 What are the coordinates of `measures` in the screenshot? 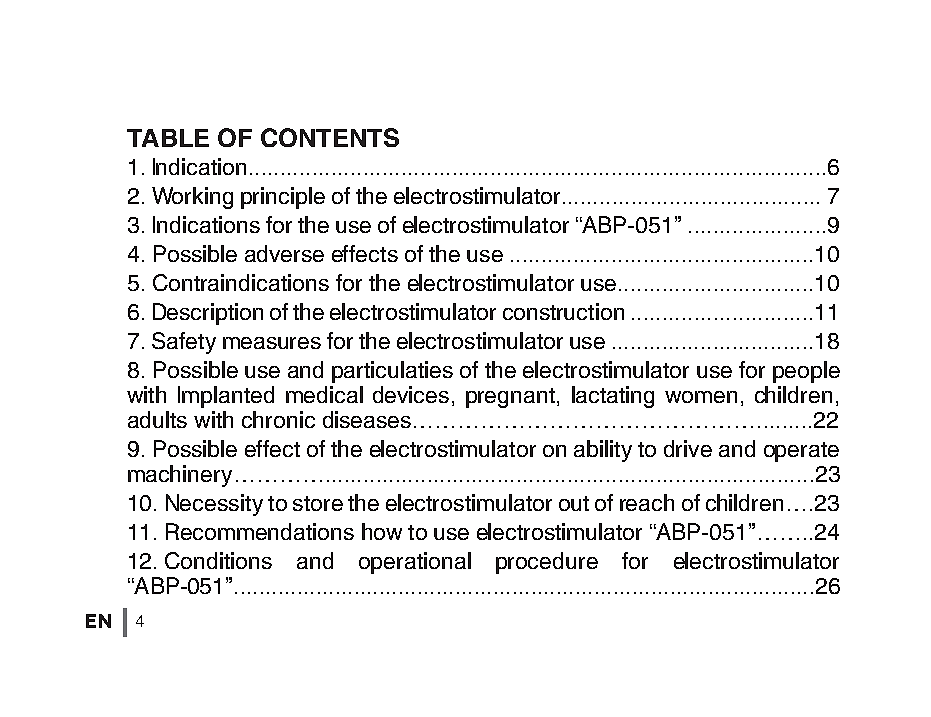 It's located at (272, 343).
